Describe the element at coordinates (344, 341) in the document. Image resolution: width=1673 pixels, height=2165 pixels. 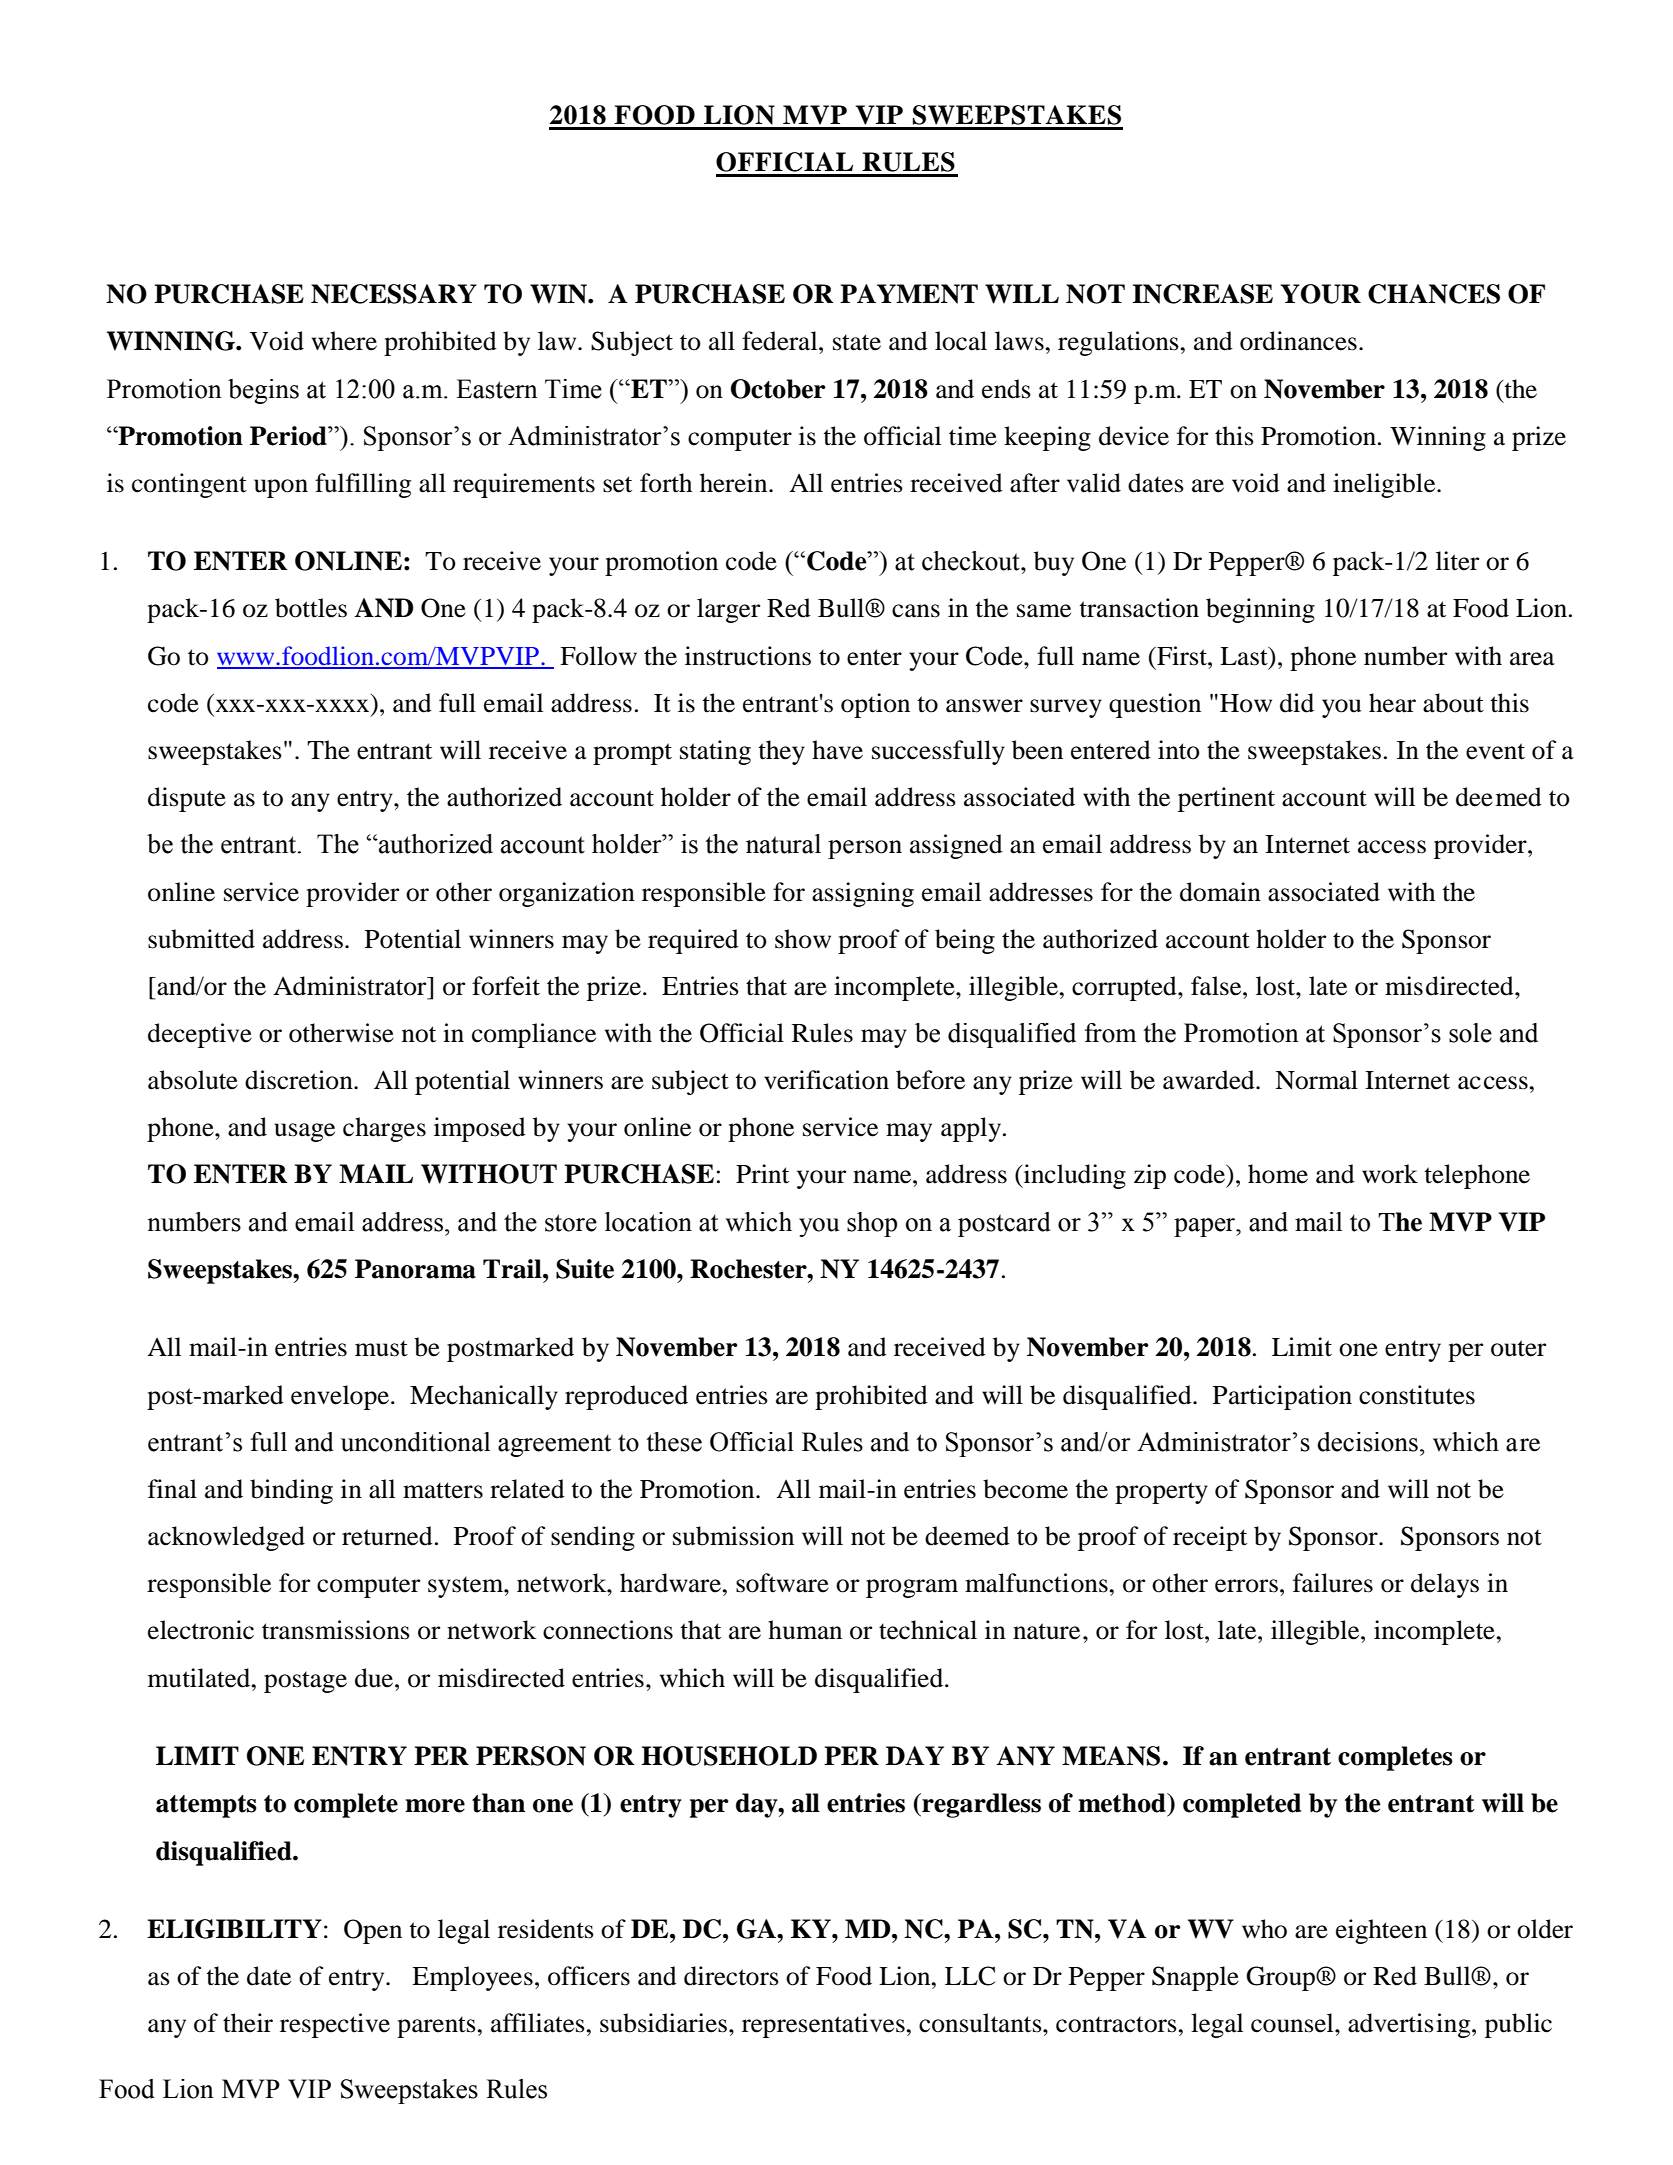
I see `where` at that location.
